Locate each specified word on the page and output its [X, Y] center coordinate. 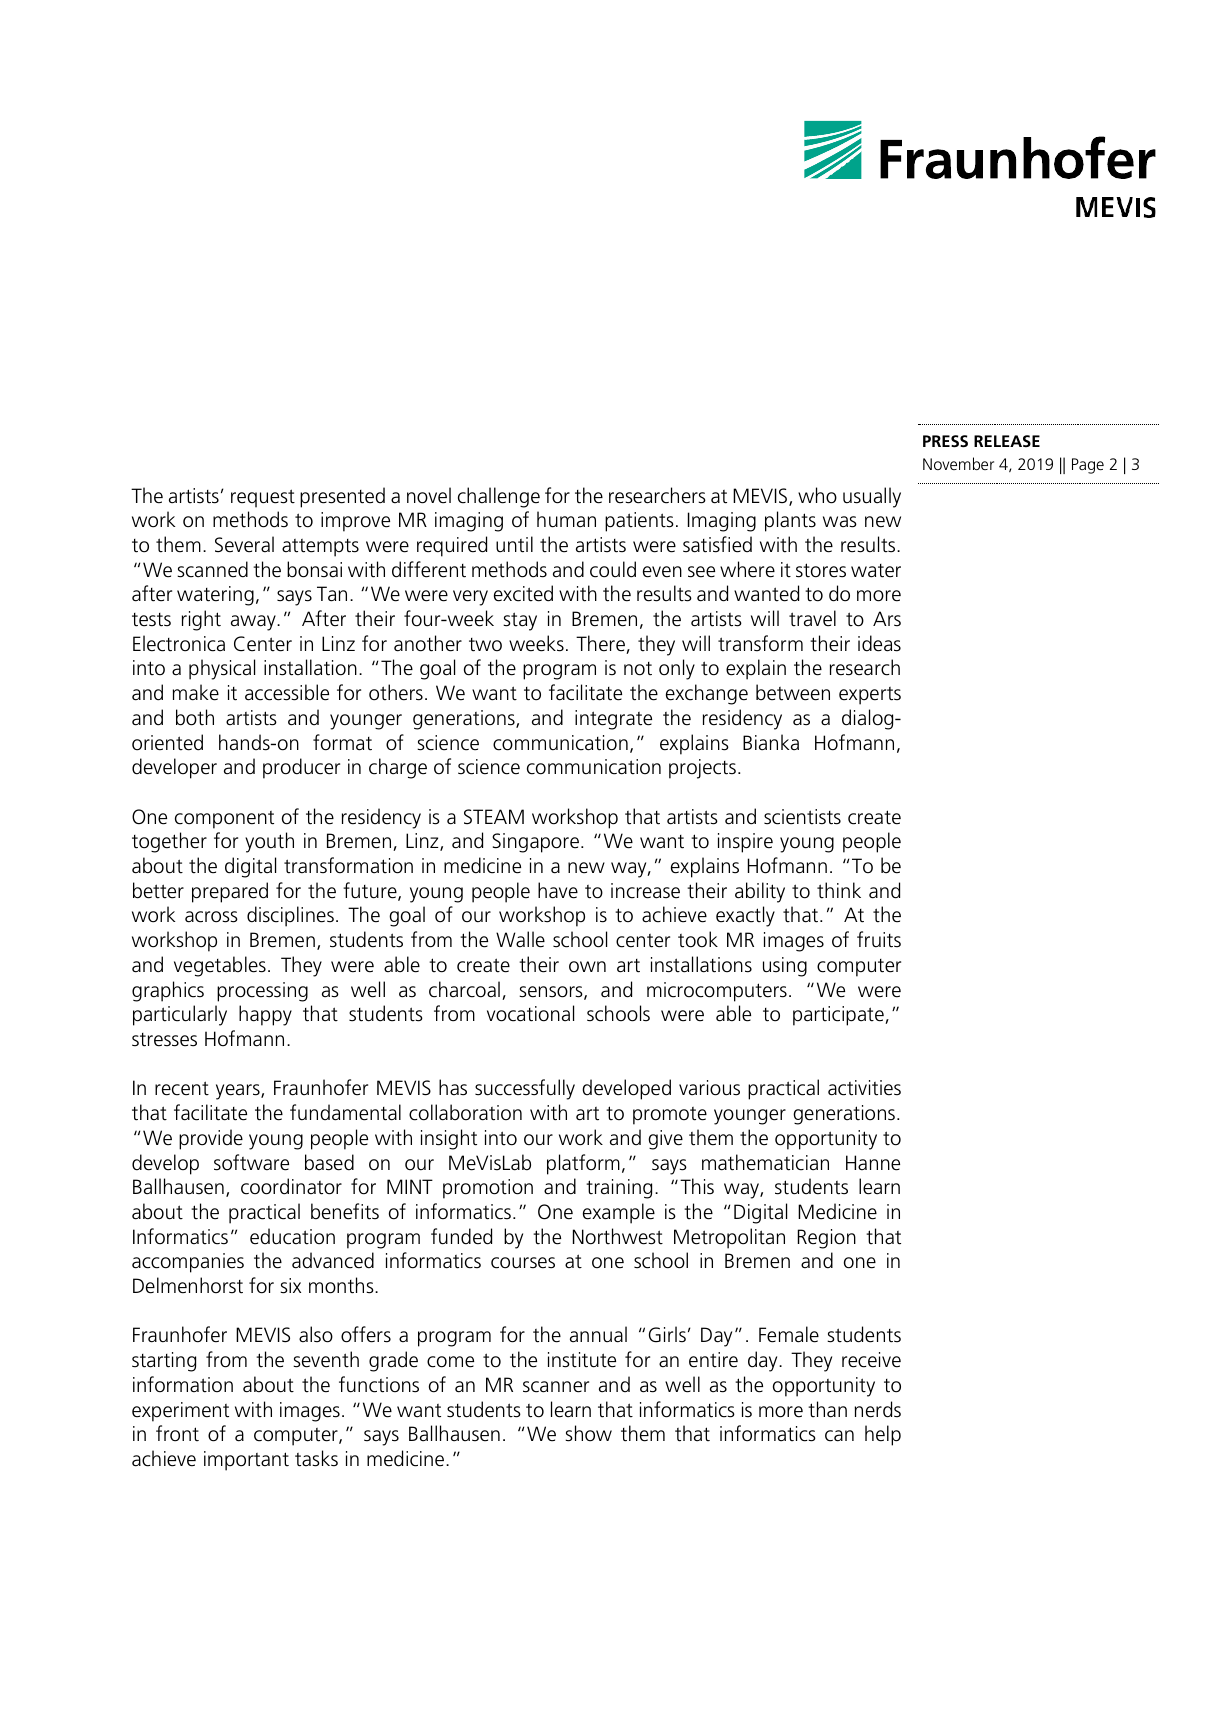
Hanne [873, 1163]
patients [639, 522]
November [958, 463]
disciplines [290, 916]
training [619, 1189]
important [246, 1461]
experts [870, 696]
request [263, 498]
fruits [879, 939]
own [587, 967]
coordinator [291, 1186]
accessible [287, 692]
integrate [613, 720]
